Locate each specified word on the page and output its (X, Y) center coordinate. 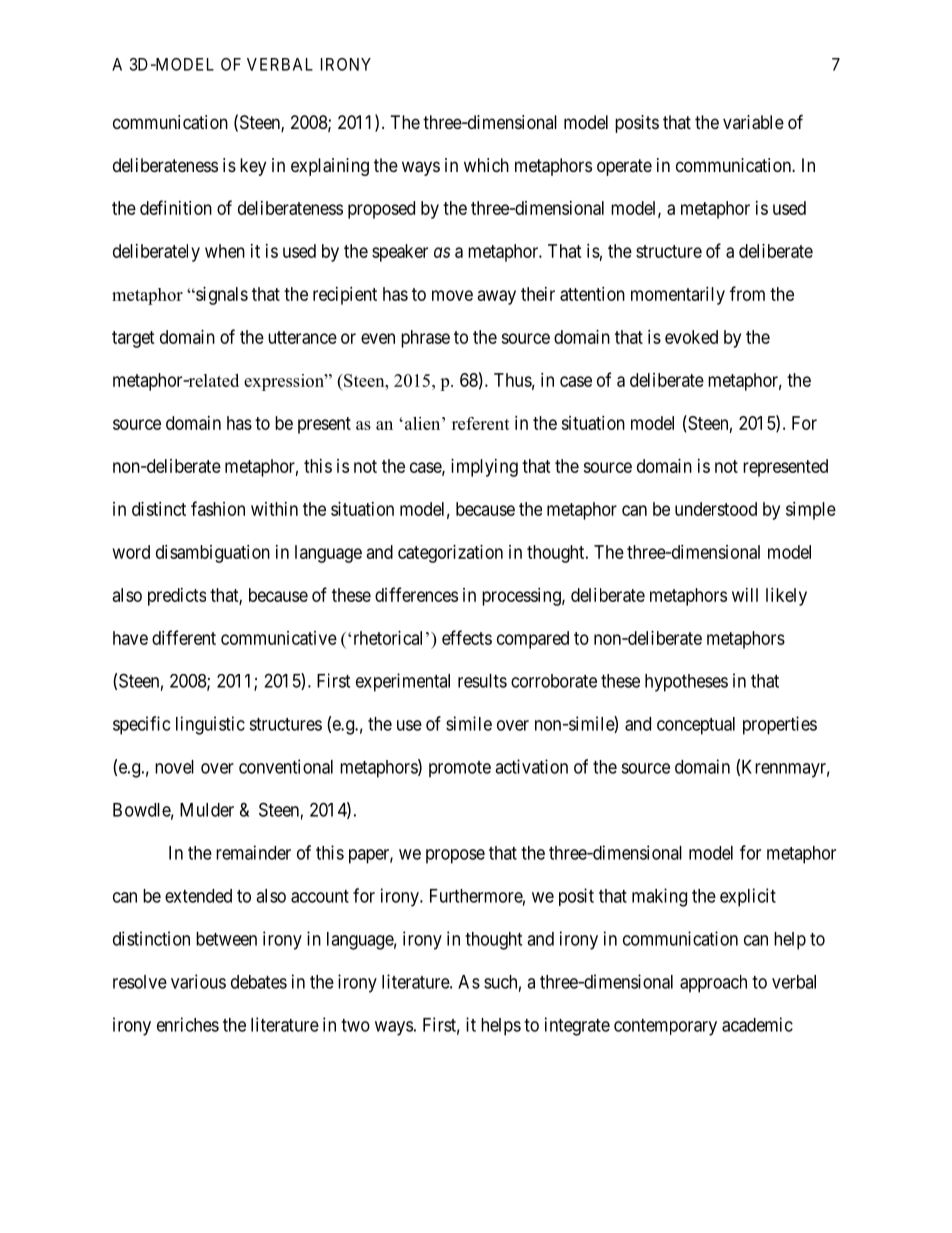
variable (753, 122)
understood (716, 509)
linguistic (210, 725)
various (198, 981)
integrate (577, 1026)
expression (285, 382)
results (482, 681)
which (486, 165)
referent (481, 423)
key (253, 167)
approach (713, 984)
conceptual (696, 726)
